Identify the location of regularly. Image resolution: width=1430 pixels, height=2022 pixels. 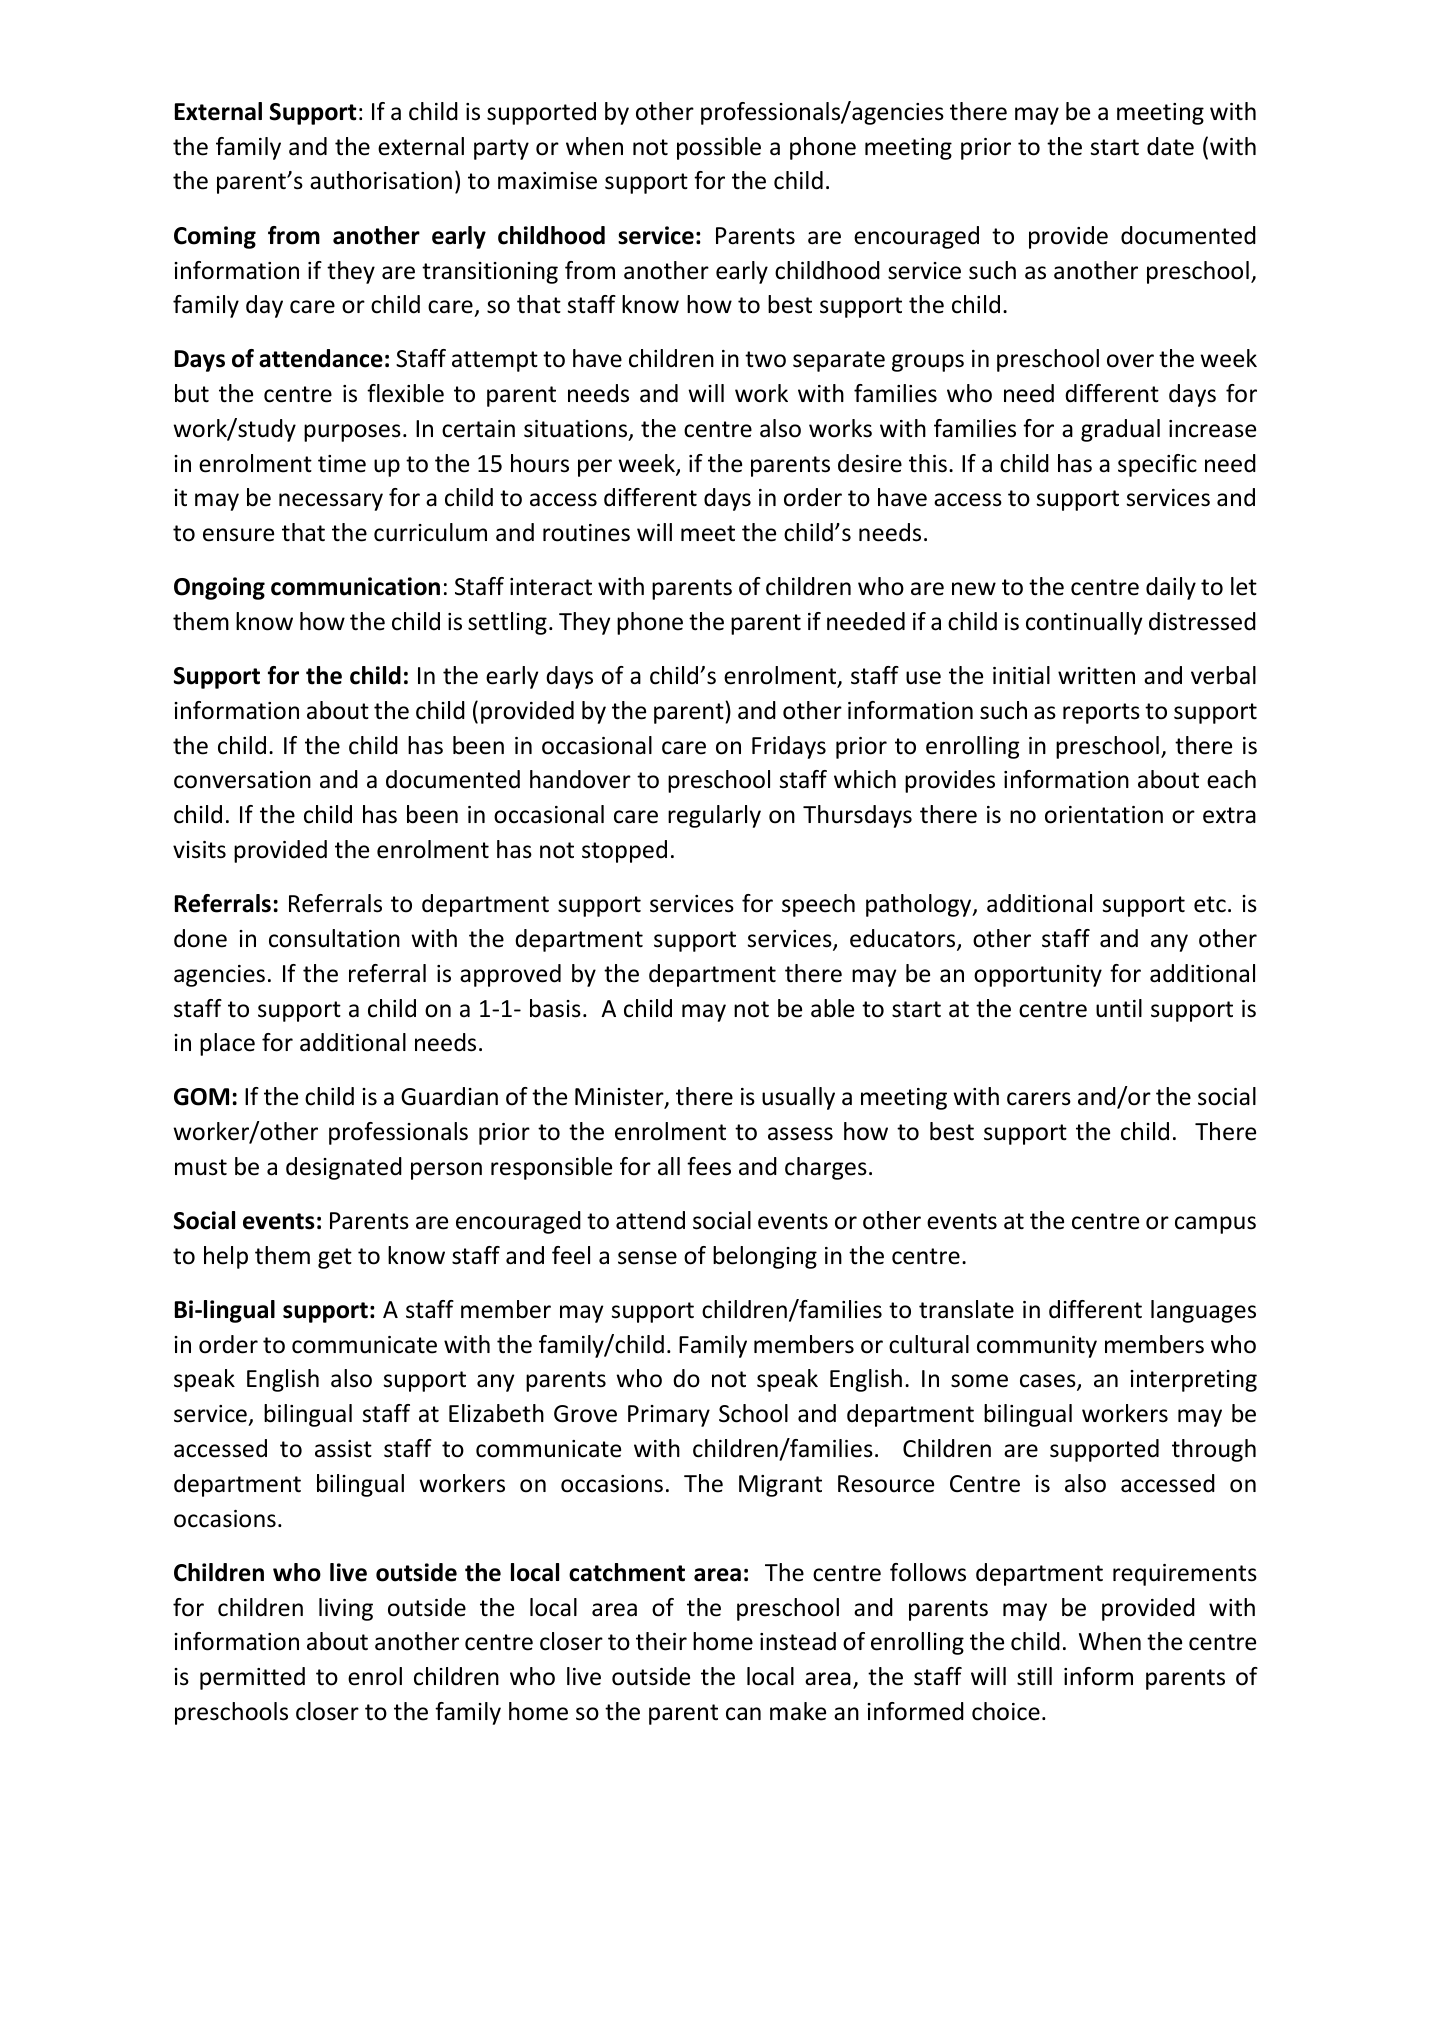
(714, 816).
